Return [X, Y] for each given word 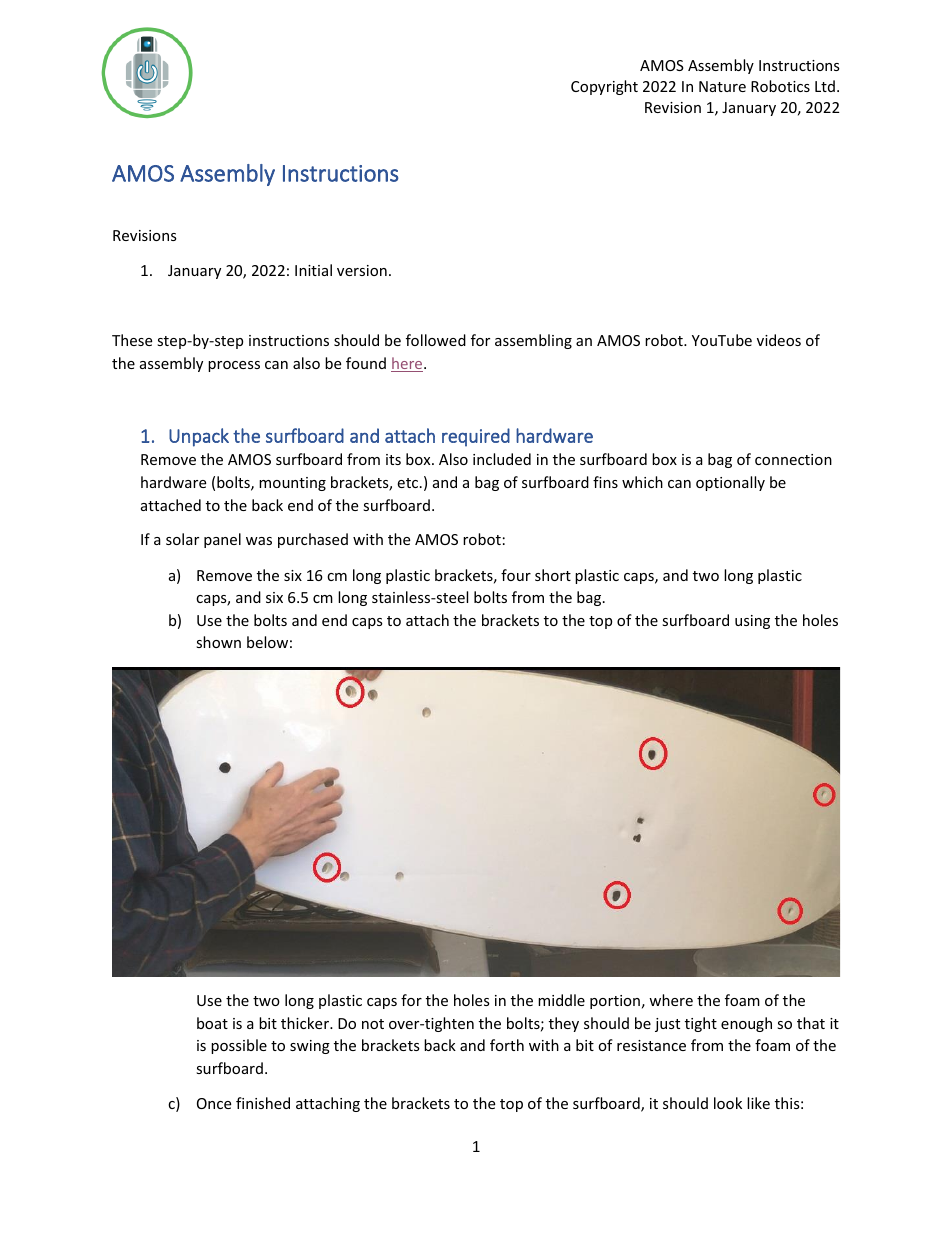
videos [779, 340]
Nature [722, 86]
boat [212, 1023]
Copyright [604, 87]
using [752, 622]
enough [746, 1024]
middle [561, 1000]
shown [218, 642]
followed [436, 340]
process [234, 366]
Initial [313, 270]
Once [214, 1103]
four [516, 575]
